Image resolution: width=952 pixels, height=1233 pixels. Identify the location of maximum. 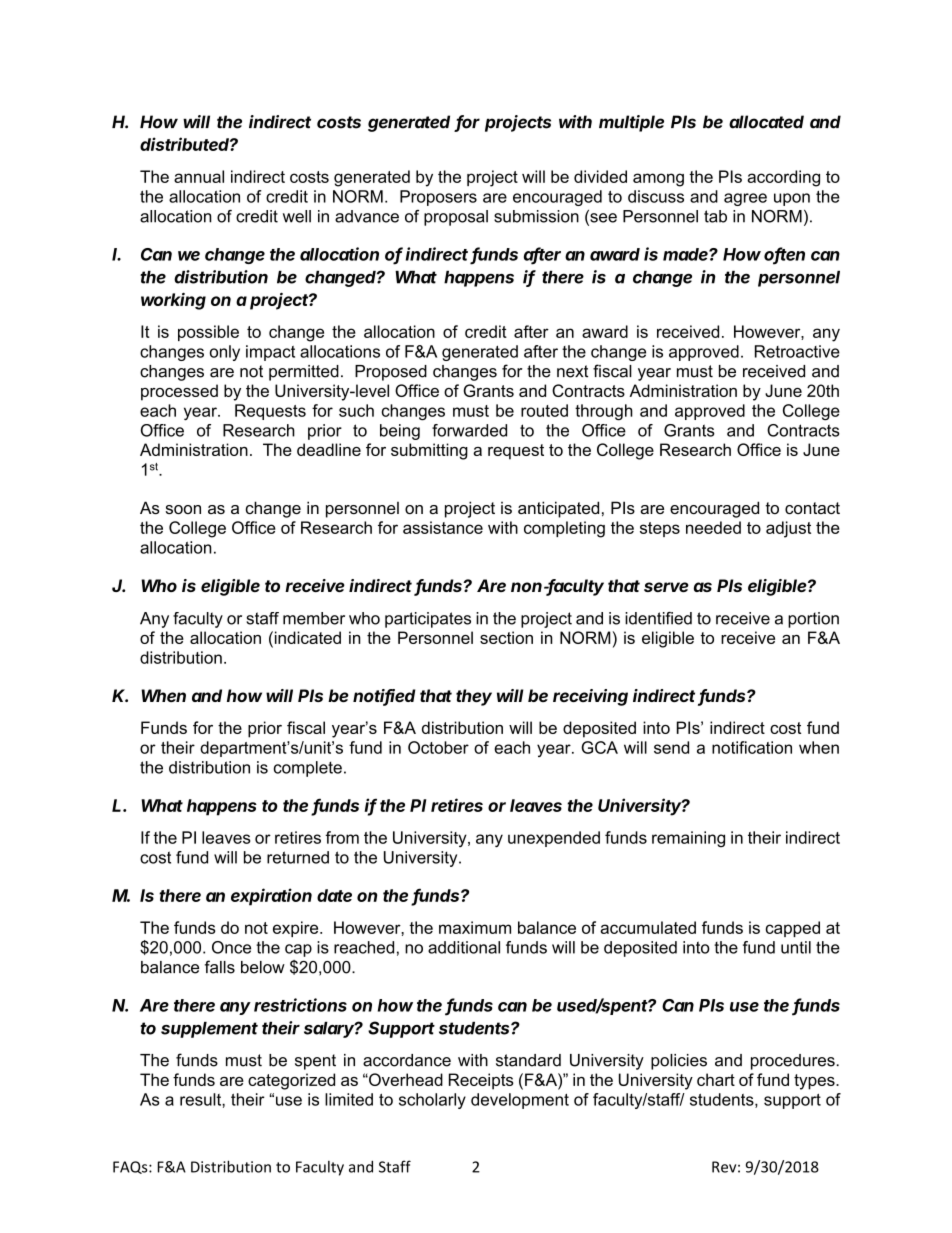
(475, 927).
